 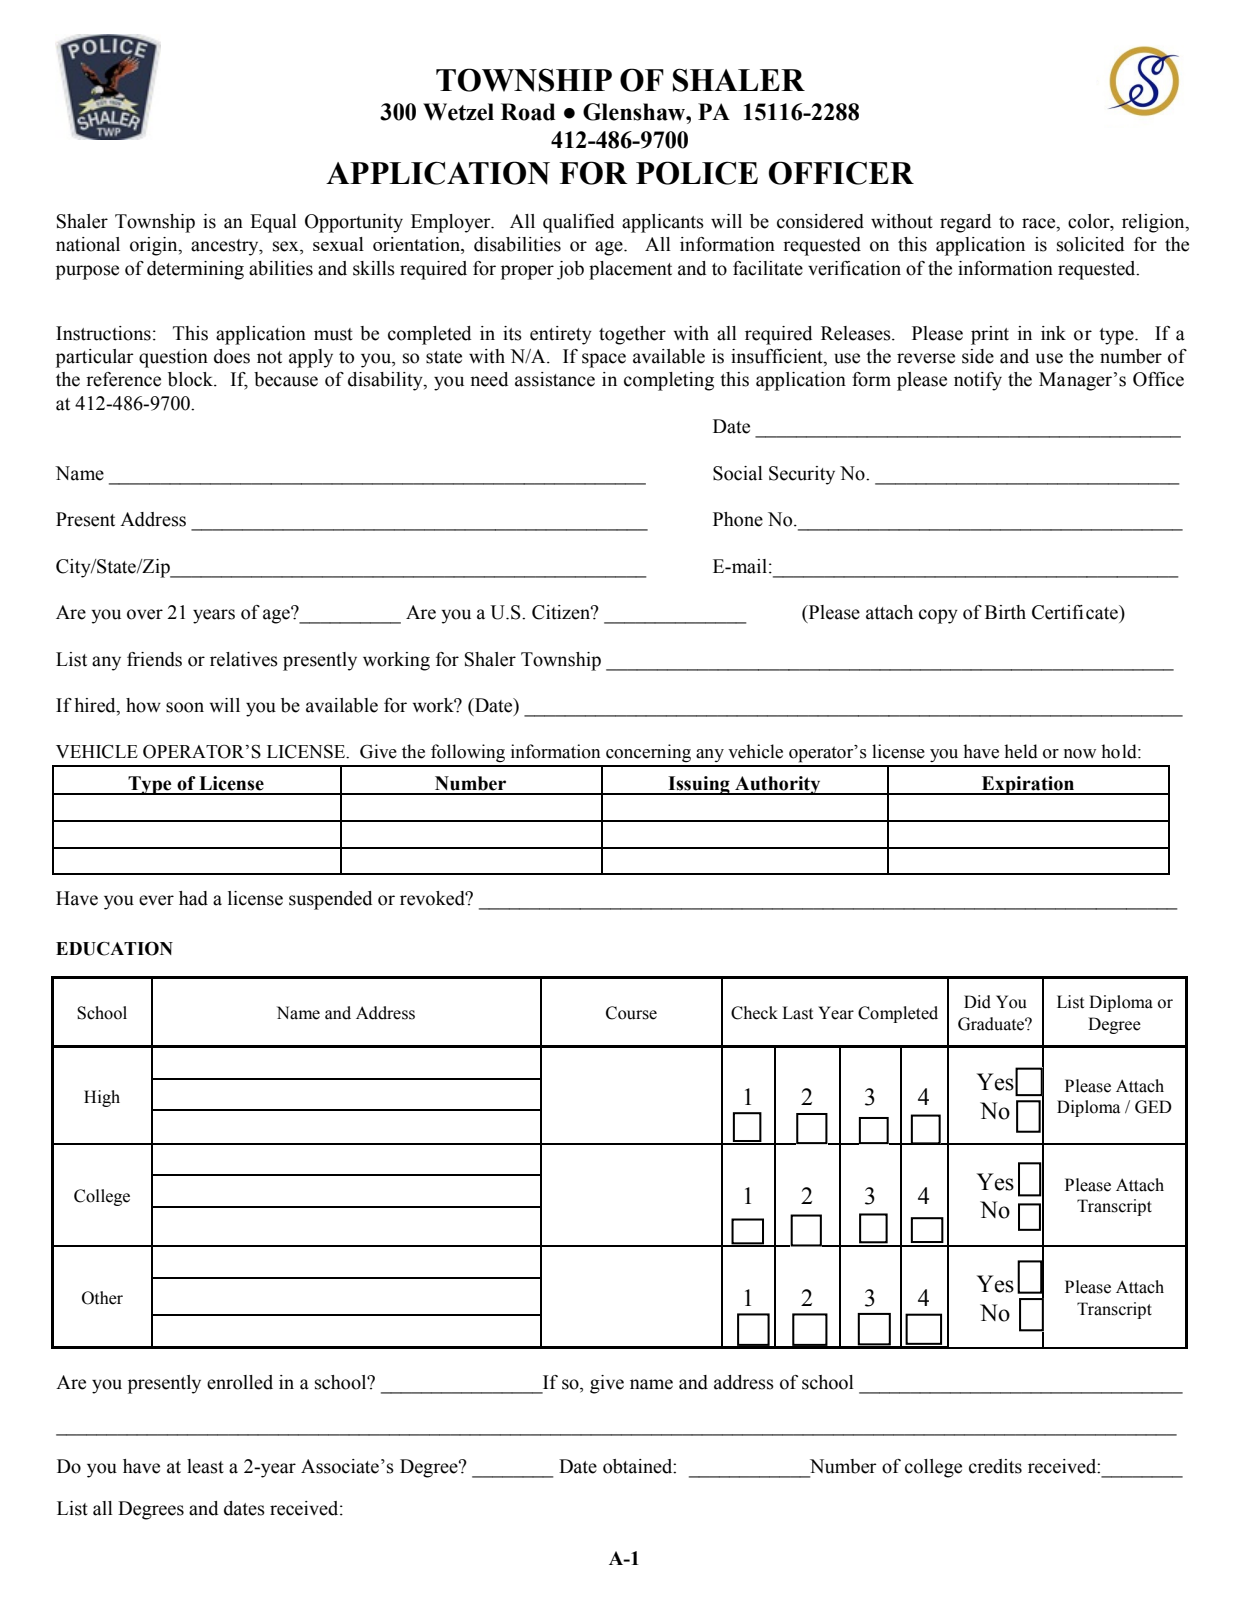 What do you see at coordinates (965, 223) in the screenshot?
I see `regard` at bounding box center [965, 223].
